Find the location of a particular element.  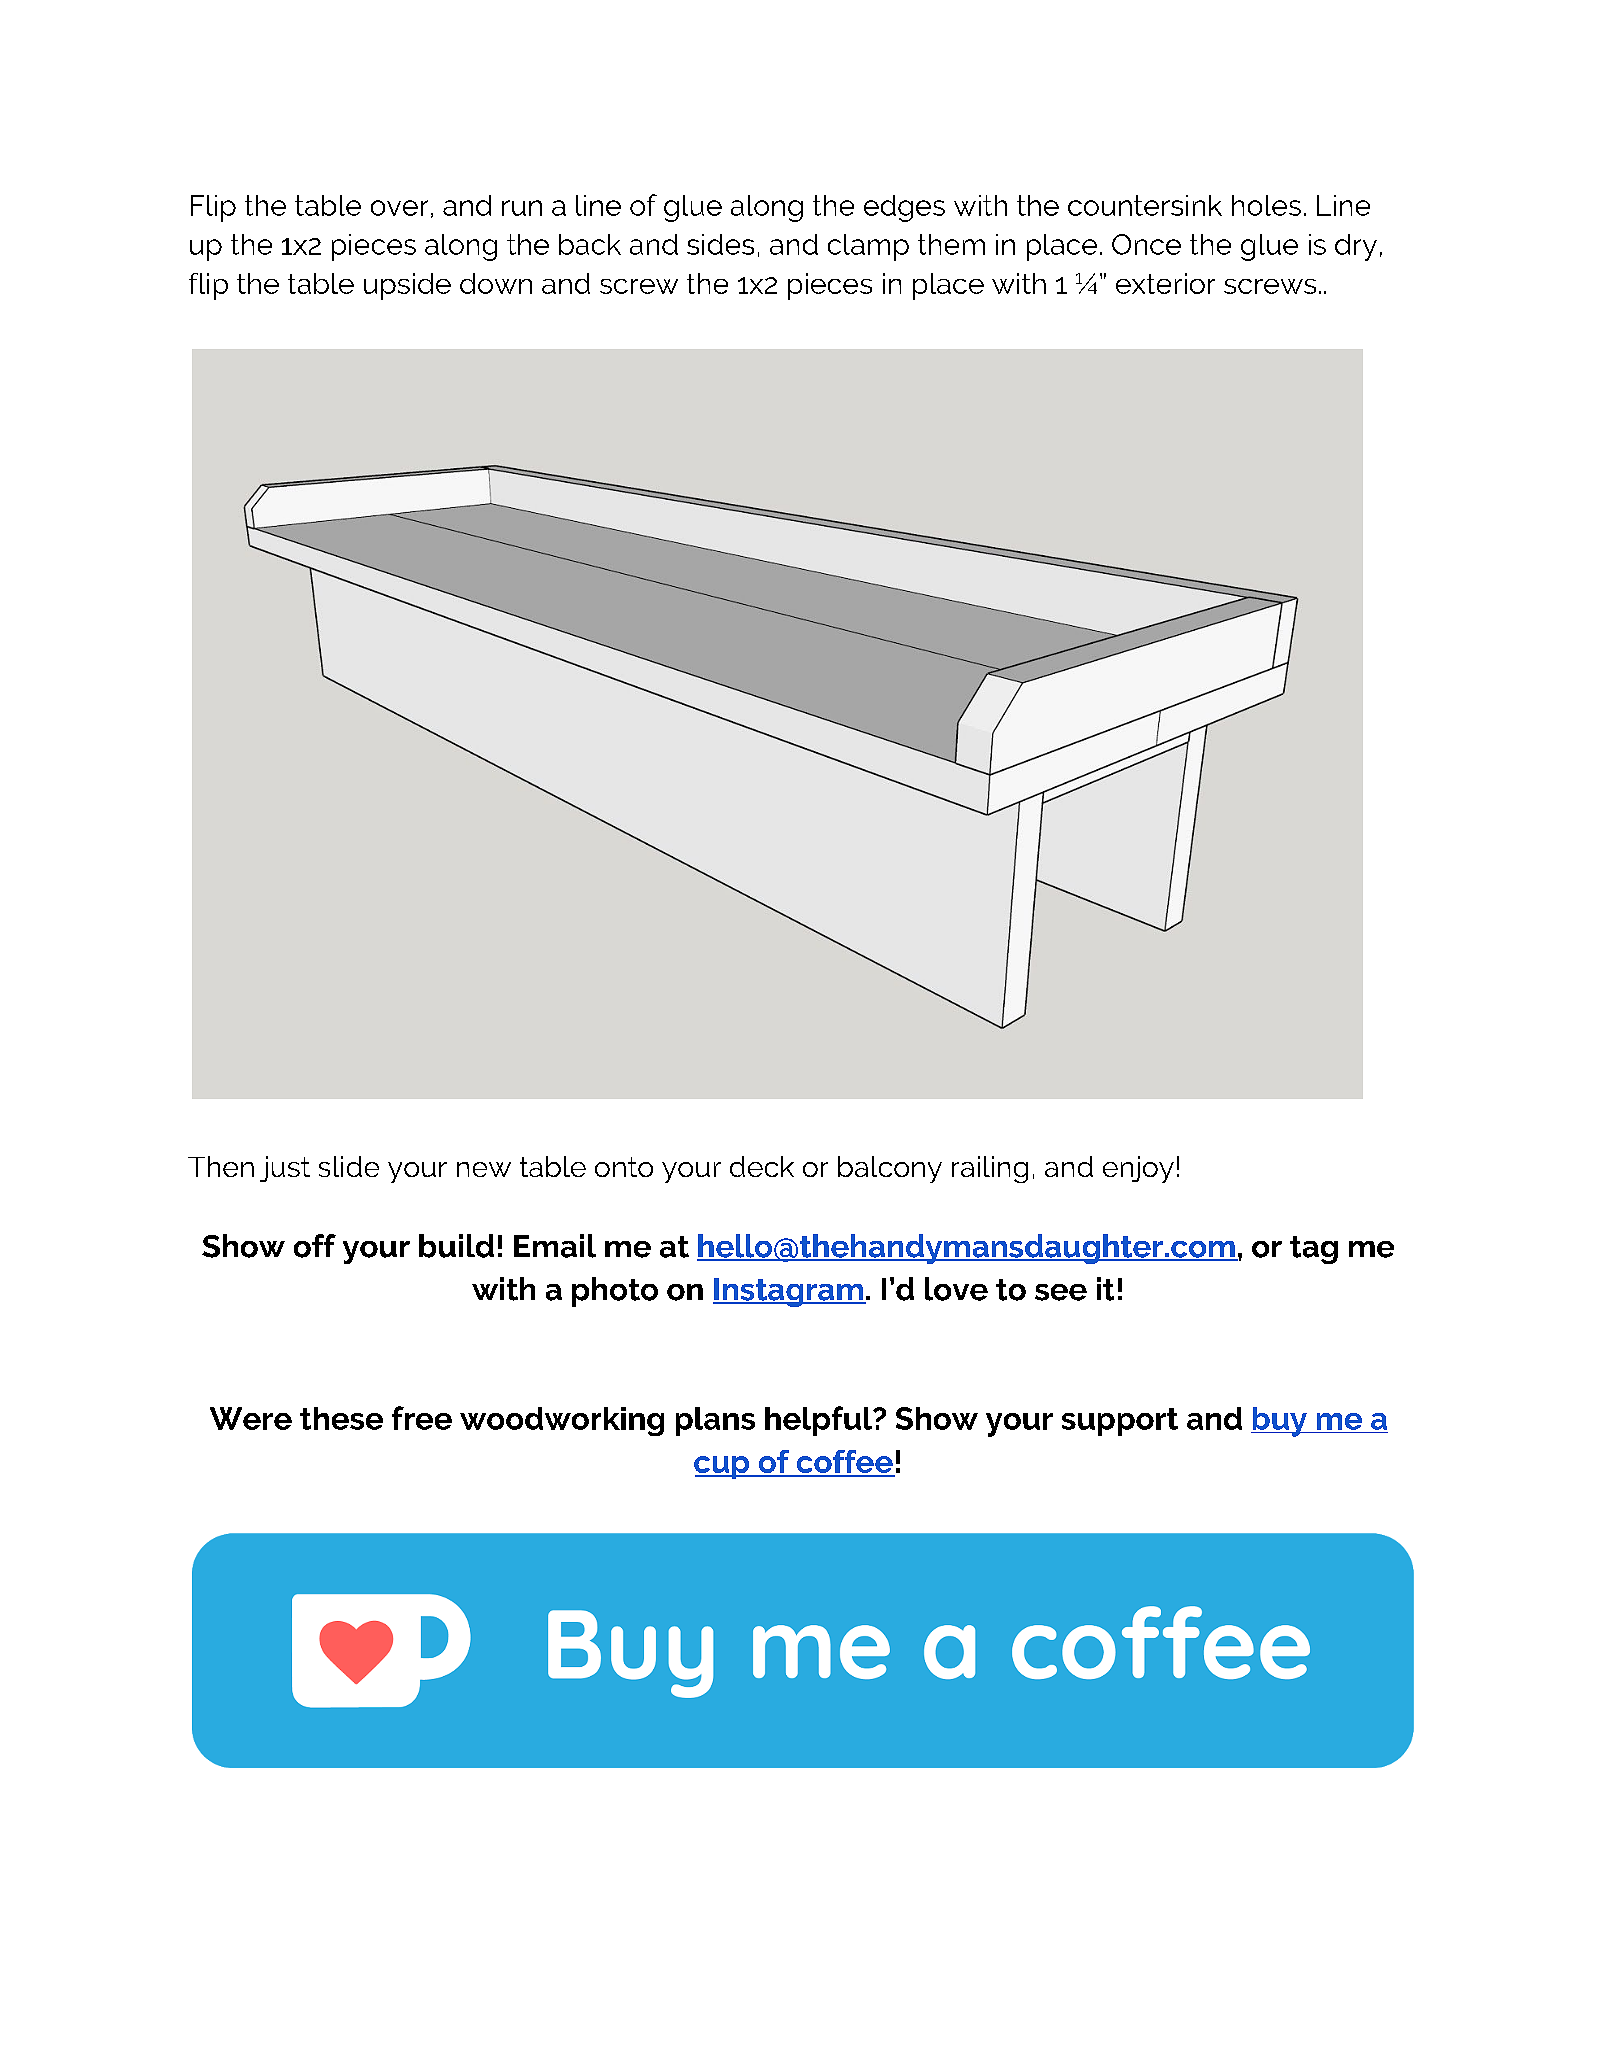

enjoy is located at coordinates (1138, 1169).
